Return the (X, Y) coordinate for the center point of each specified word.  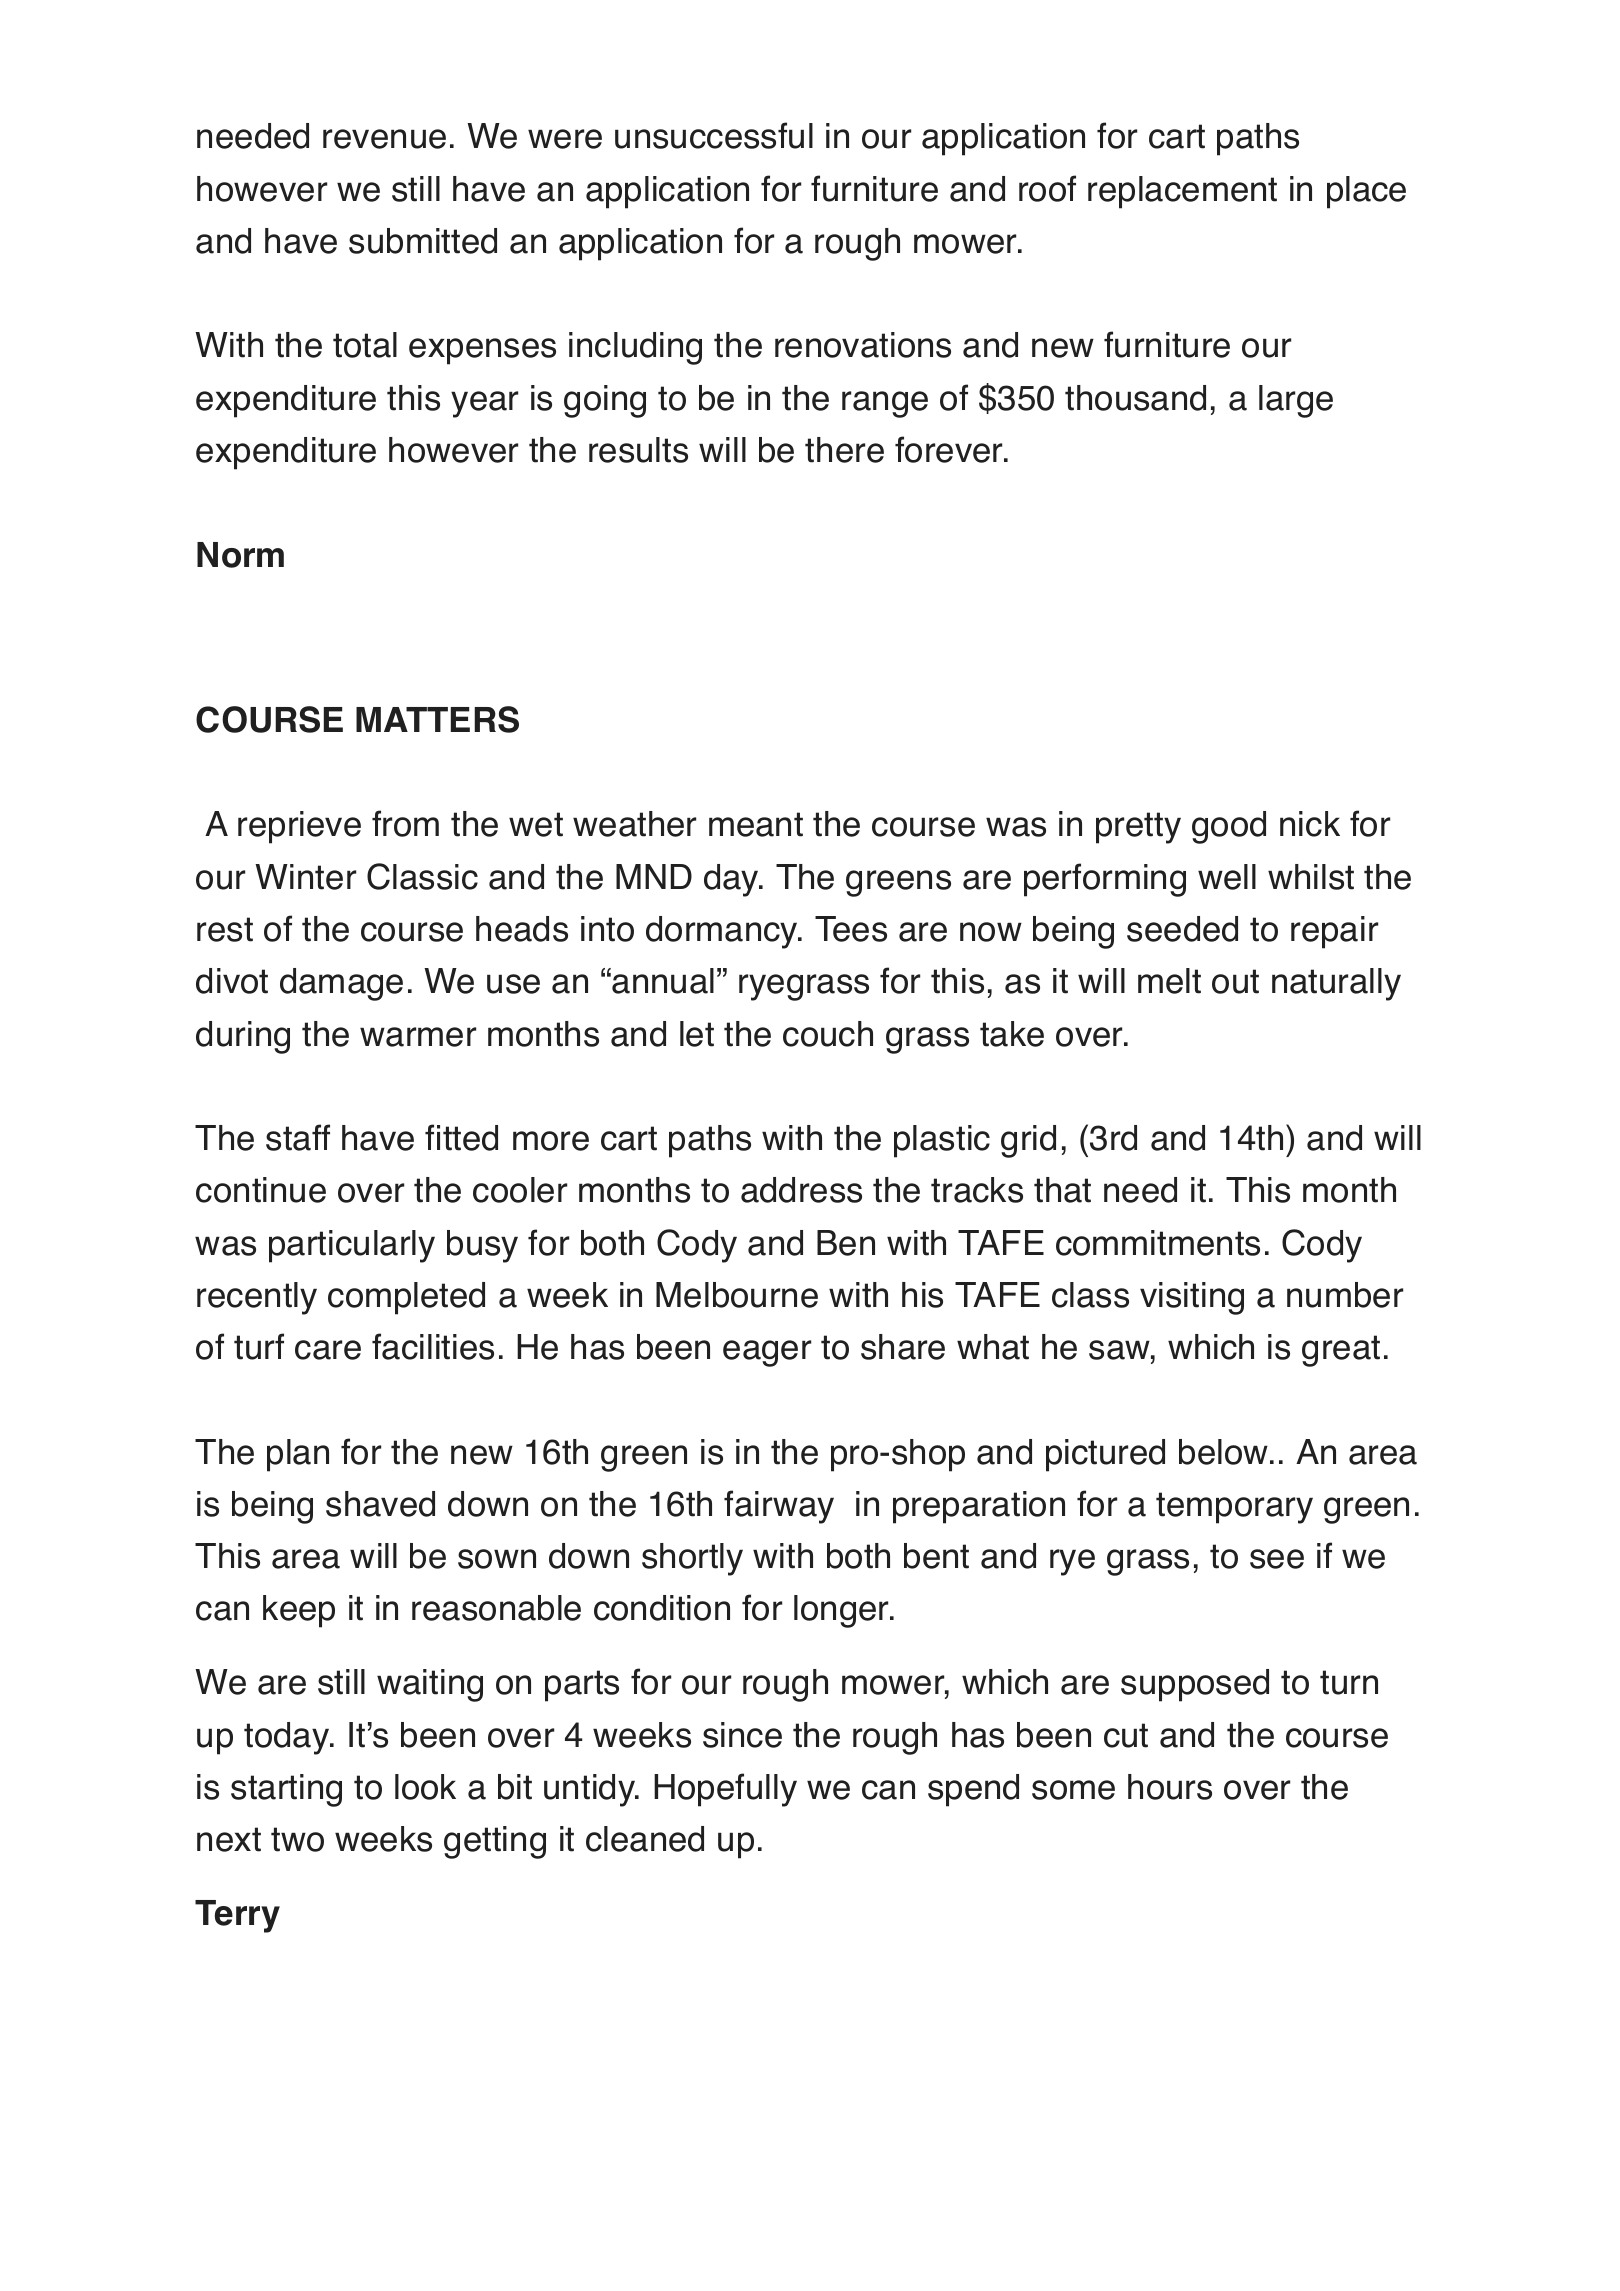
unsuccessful (714, 135)
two (297, 1839)
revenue (384, 139)
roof (1047, 188)
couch (828, 1034)
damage (341, 984)
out (1235, 981)
